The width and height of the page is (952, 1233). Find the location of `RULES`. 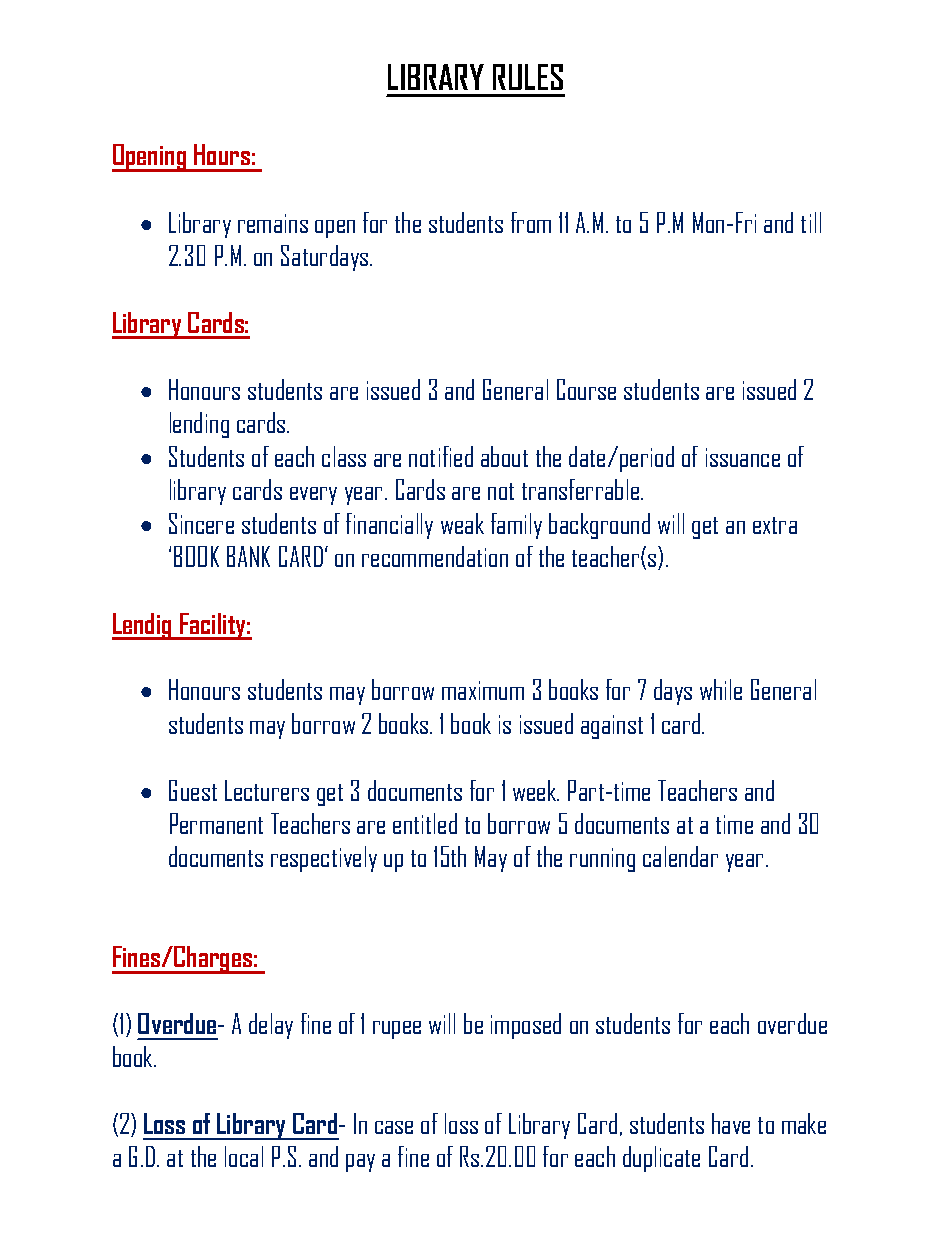

RULES is located at coordinates (528, 77).
